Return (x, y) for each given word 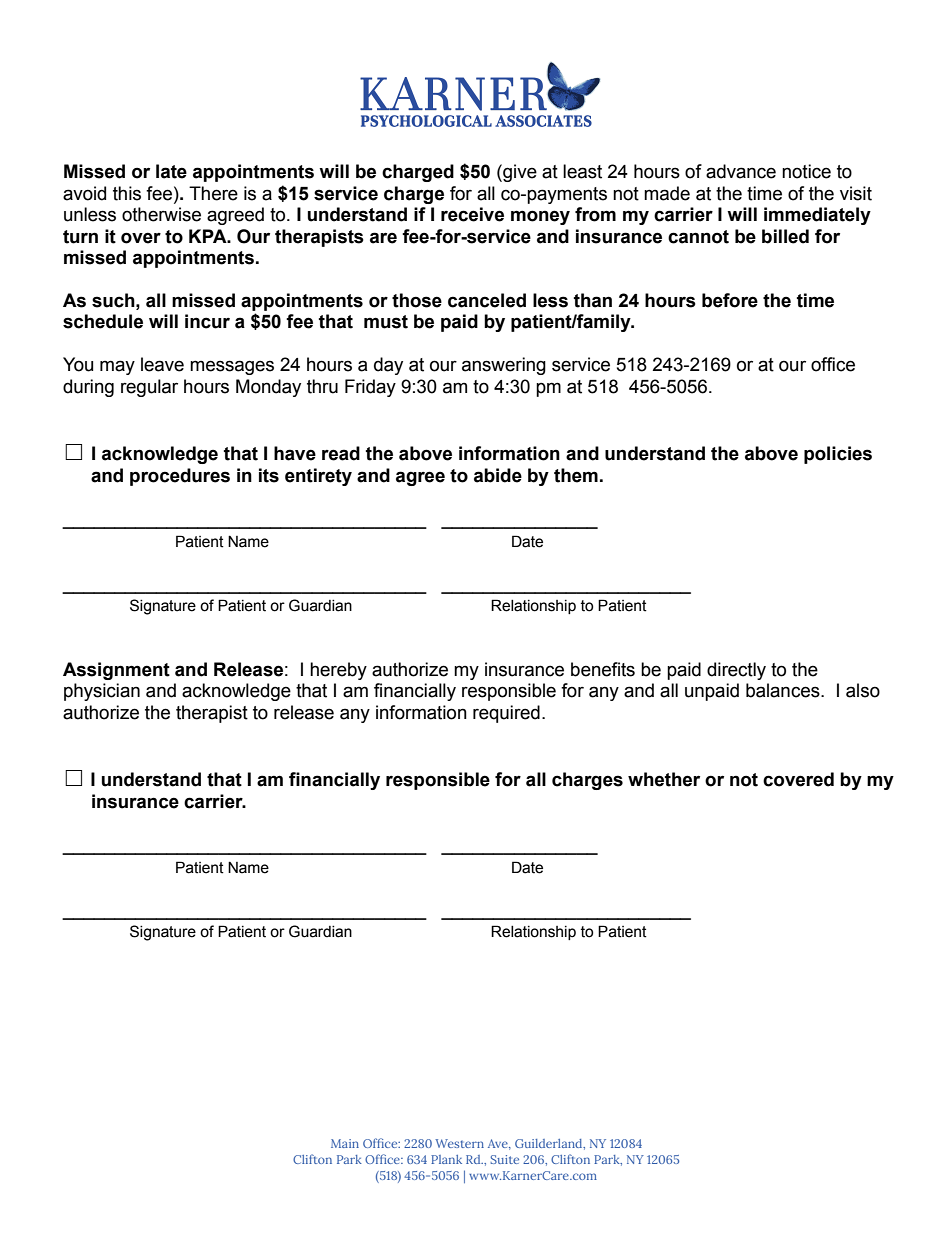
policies (838, 455)
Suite (505, 1159)
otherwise (161, 214)
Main (345, 1143)
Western (459, 1143)
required (506, 714)
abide (498, 475)
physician (102, 692)
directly (736, 671)
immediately (817, 216)
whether (664, 779)
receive (472, 214)
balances (784, 690)
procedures (180, 477)
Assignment (116, 671)
